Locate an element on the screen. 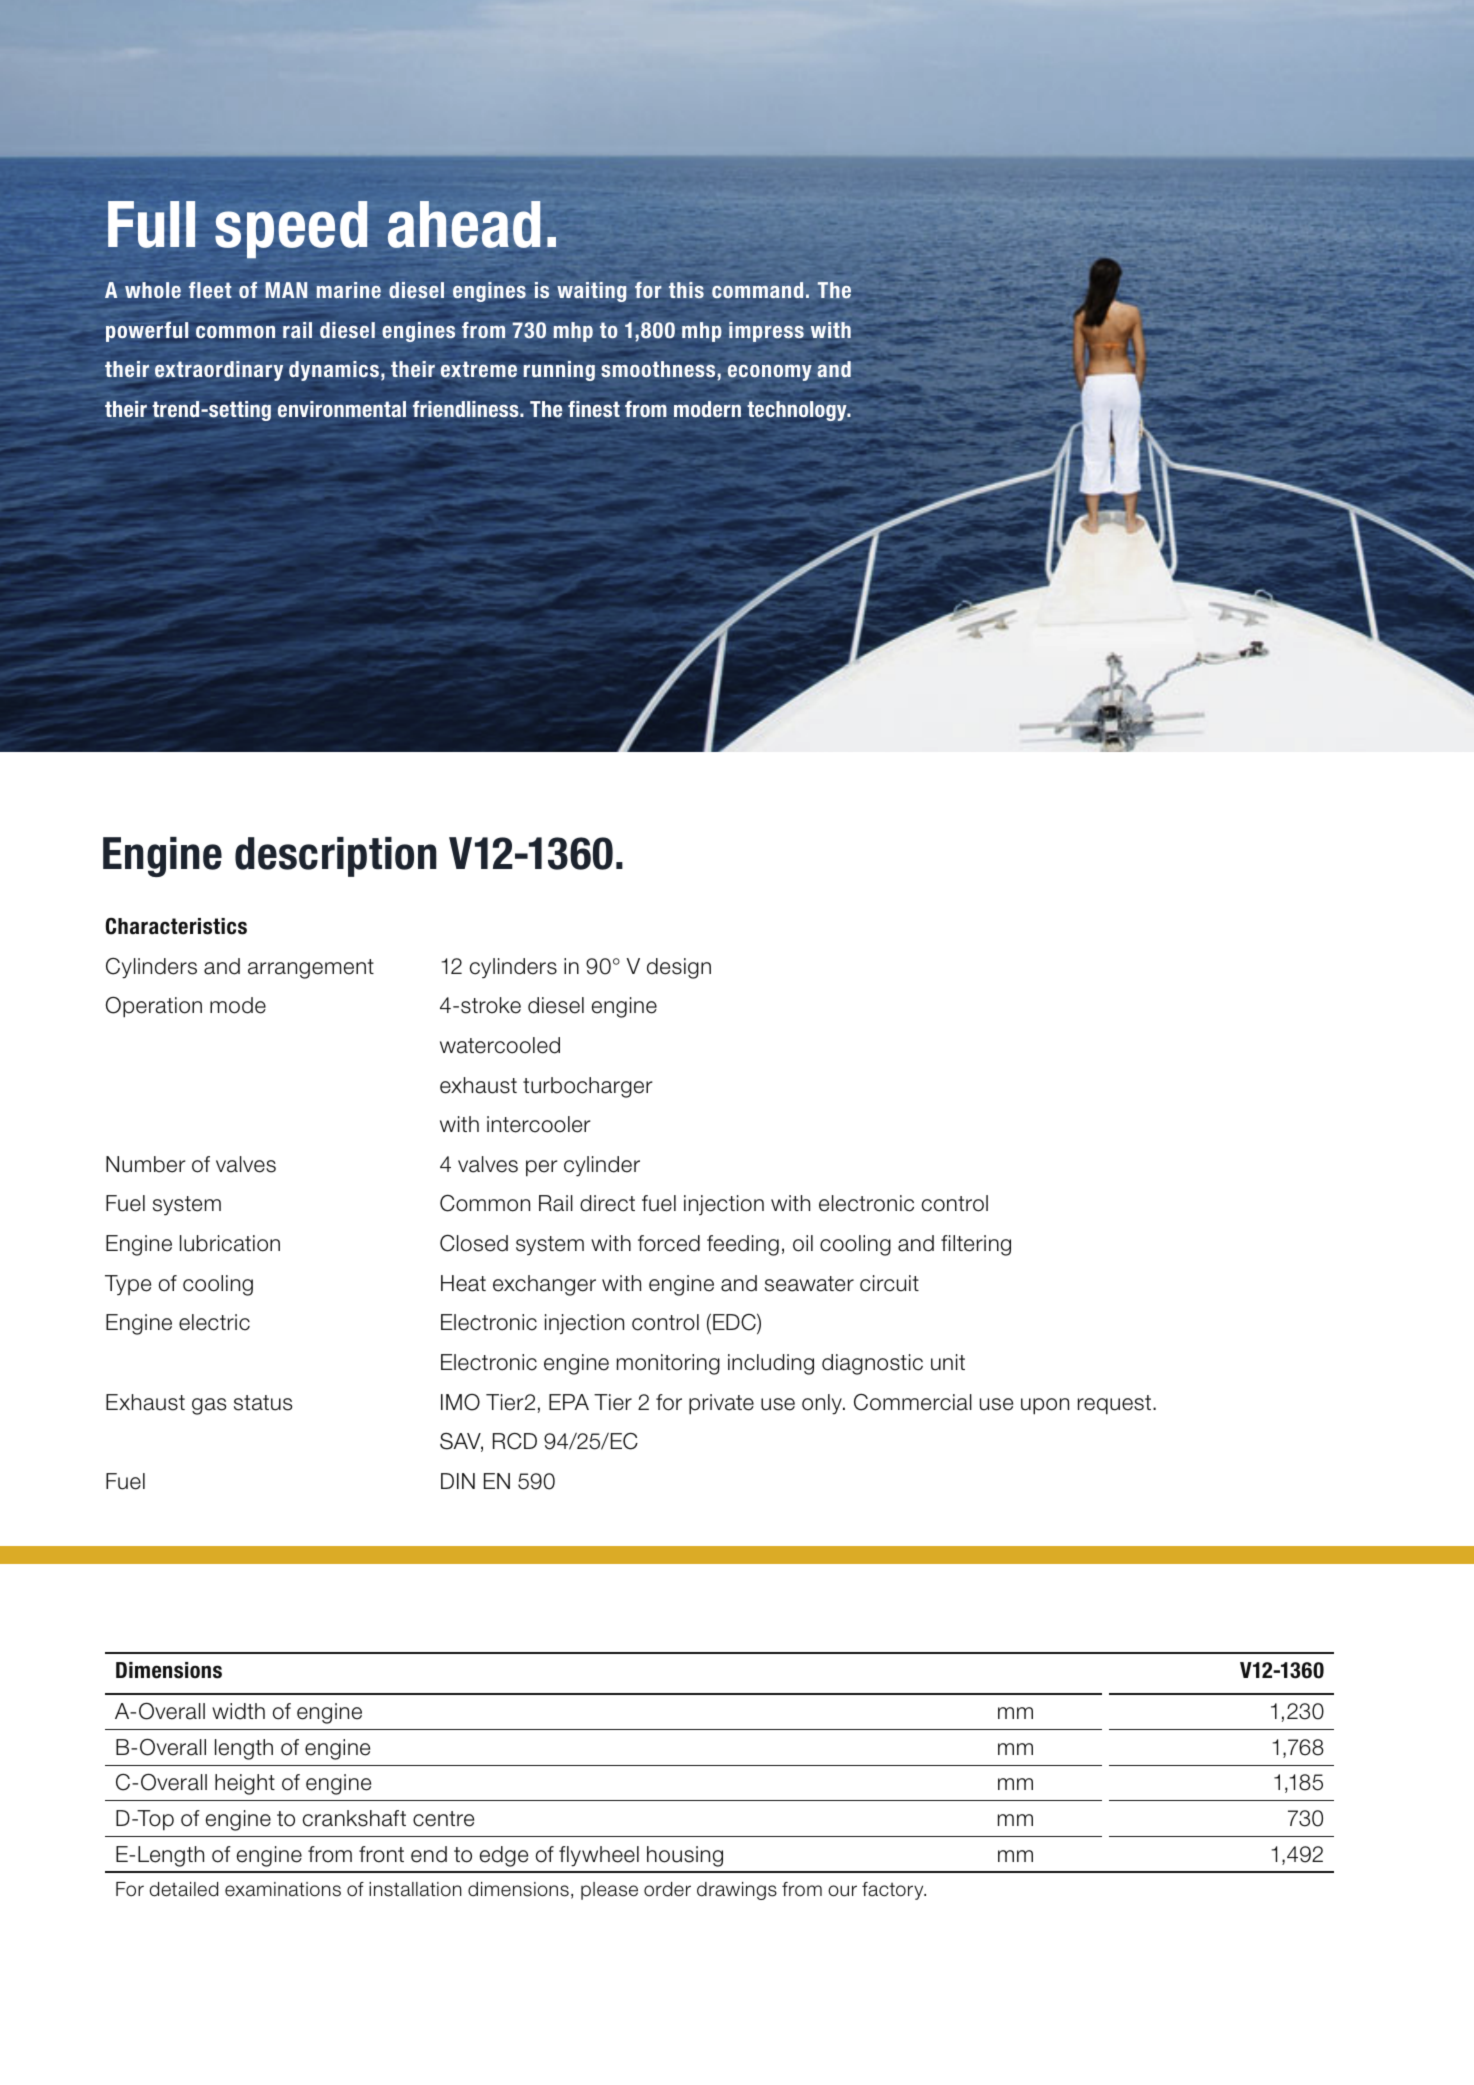 This screenshot has height=2085, width=1474. electric is located at coordinates (214, 1322).
